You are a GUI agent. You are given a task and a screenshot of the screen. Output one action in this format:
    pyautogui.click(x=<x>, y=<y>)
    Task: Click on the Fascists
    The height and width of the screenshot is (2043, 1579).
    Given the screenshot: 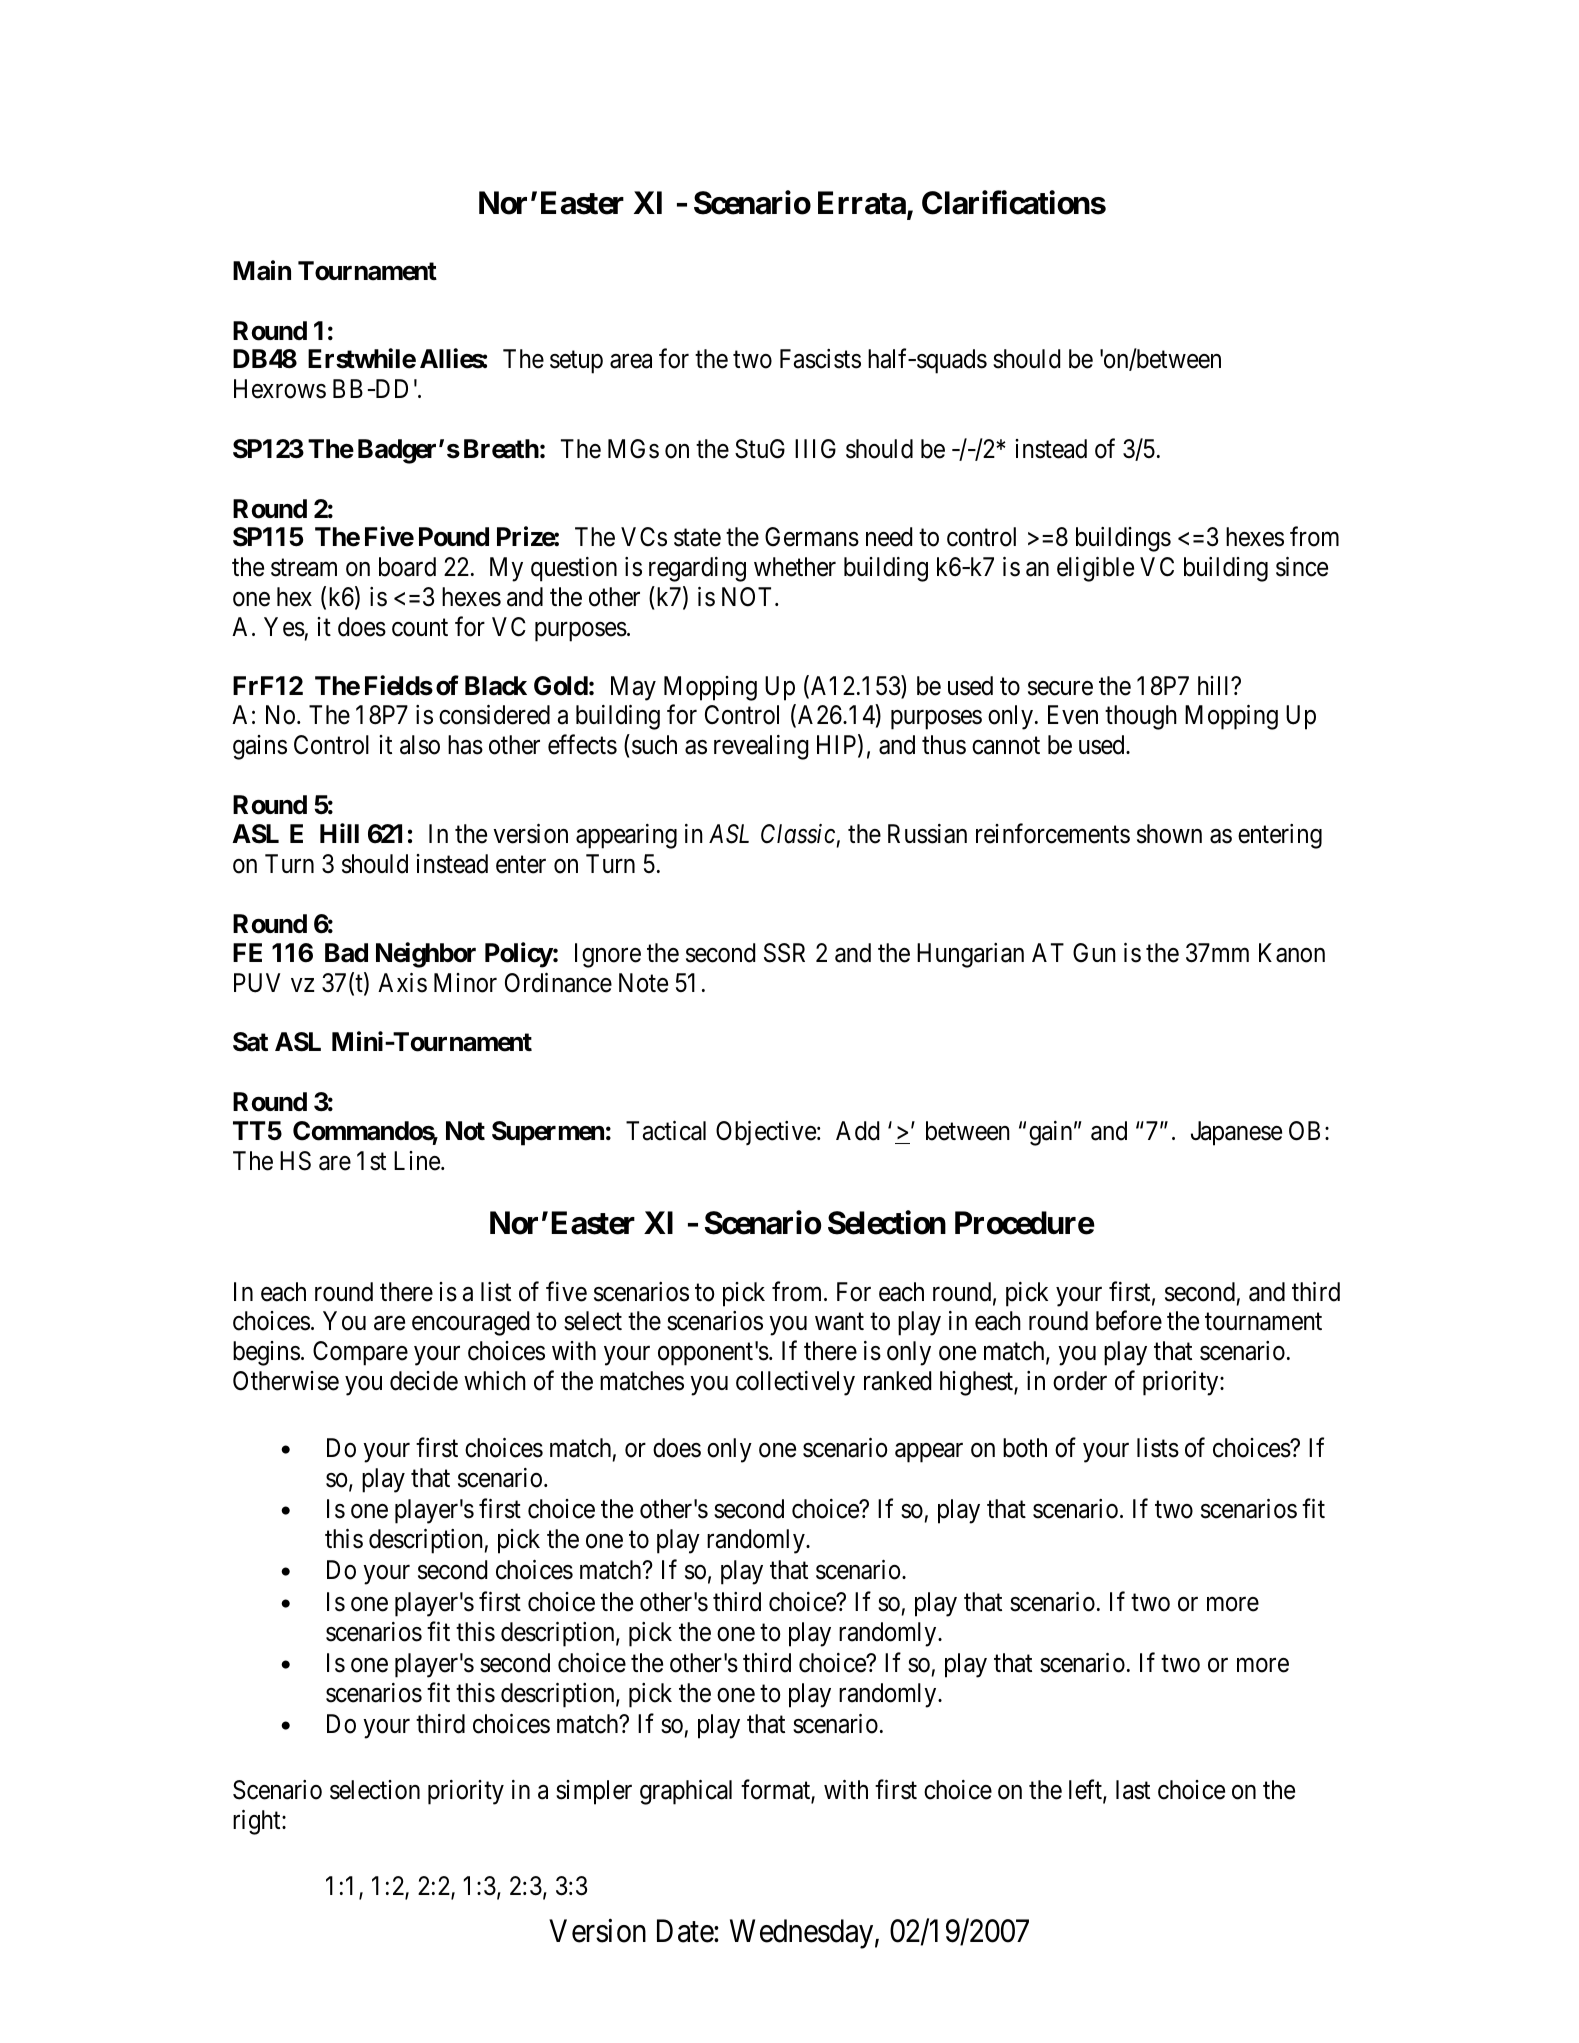 What is the action you would take?
    pyautogui.click(x=820, y=359)
